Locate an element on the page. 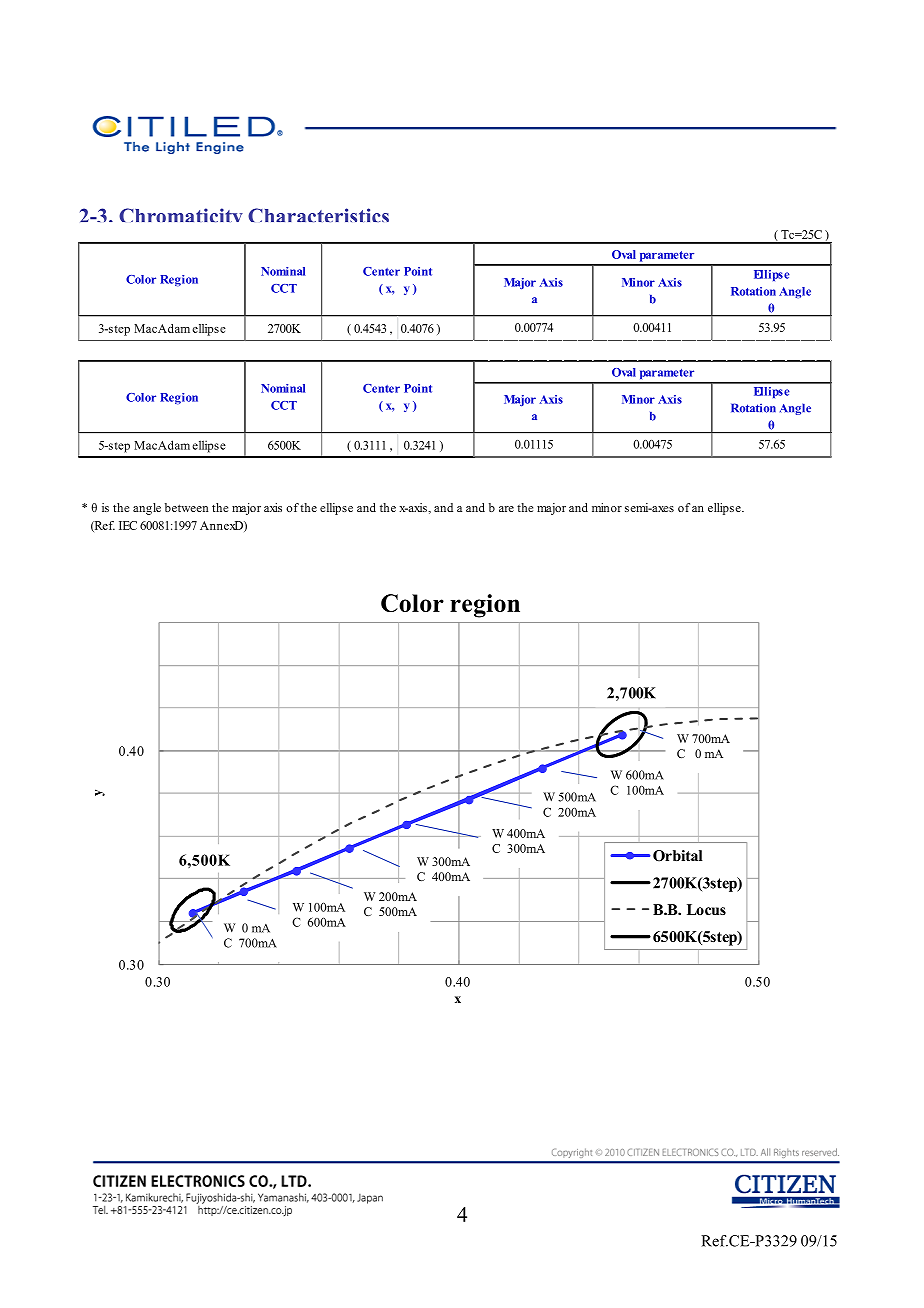 The image size is (924, 1308). Characteristics is located at coordinates (318, 215).
